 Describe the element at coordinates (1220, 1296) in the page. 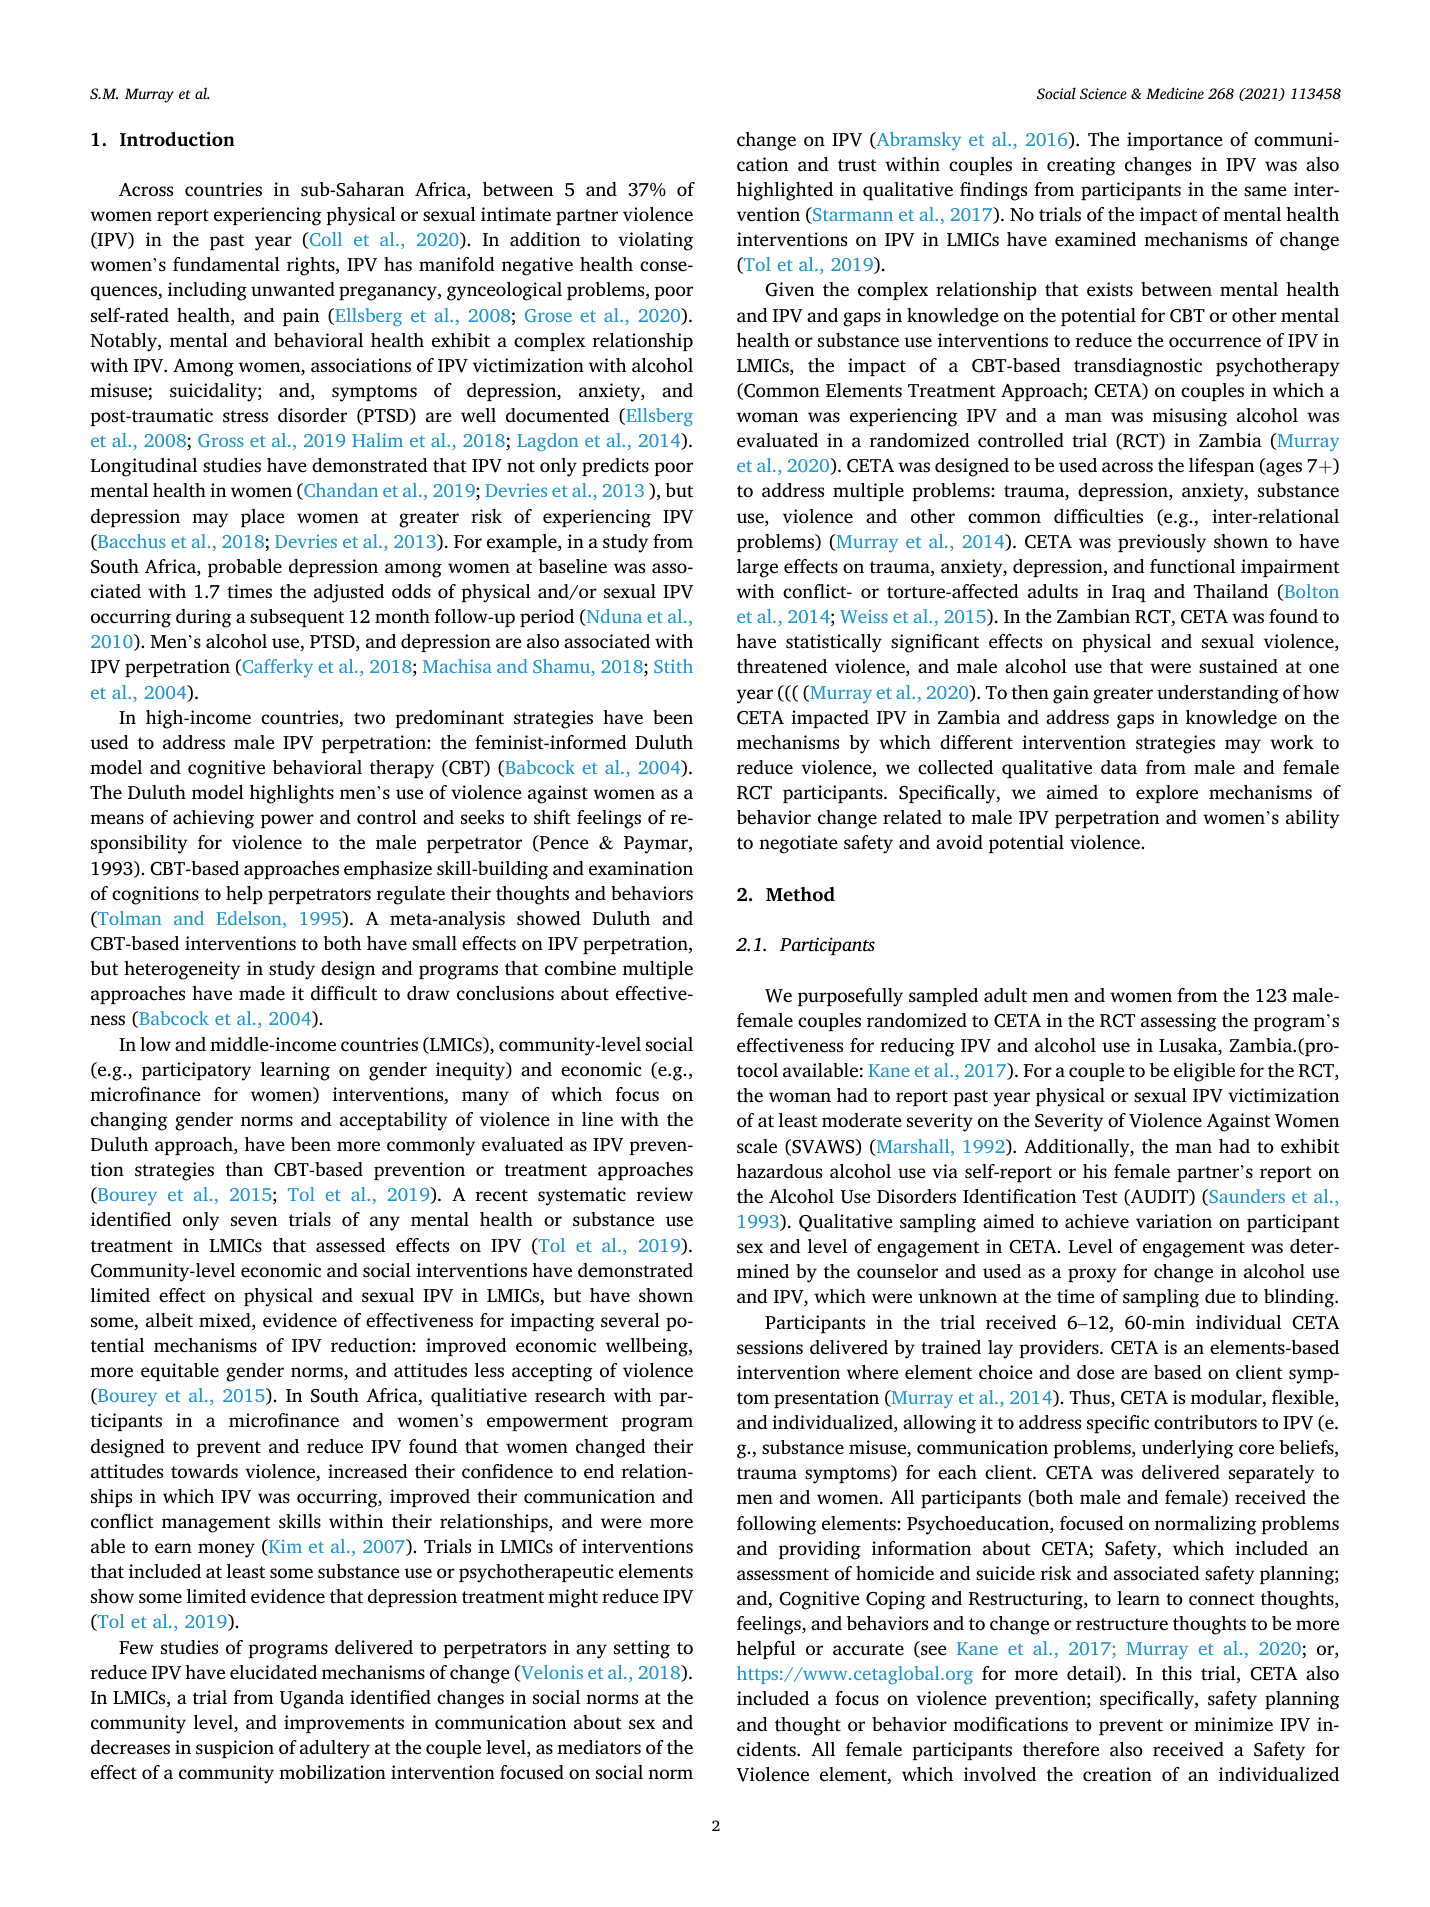

I see `due` at that location.
